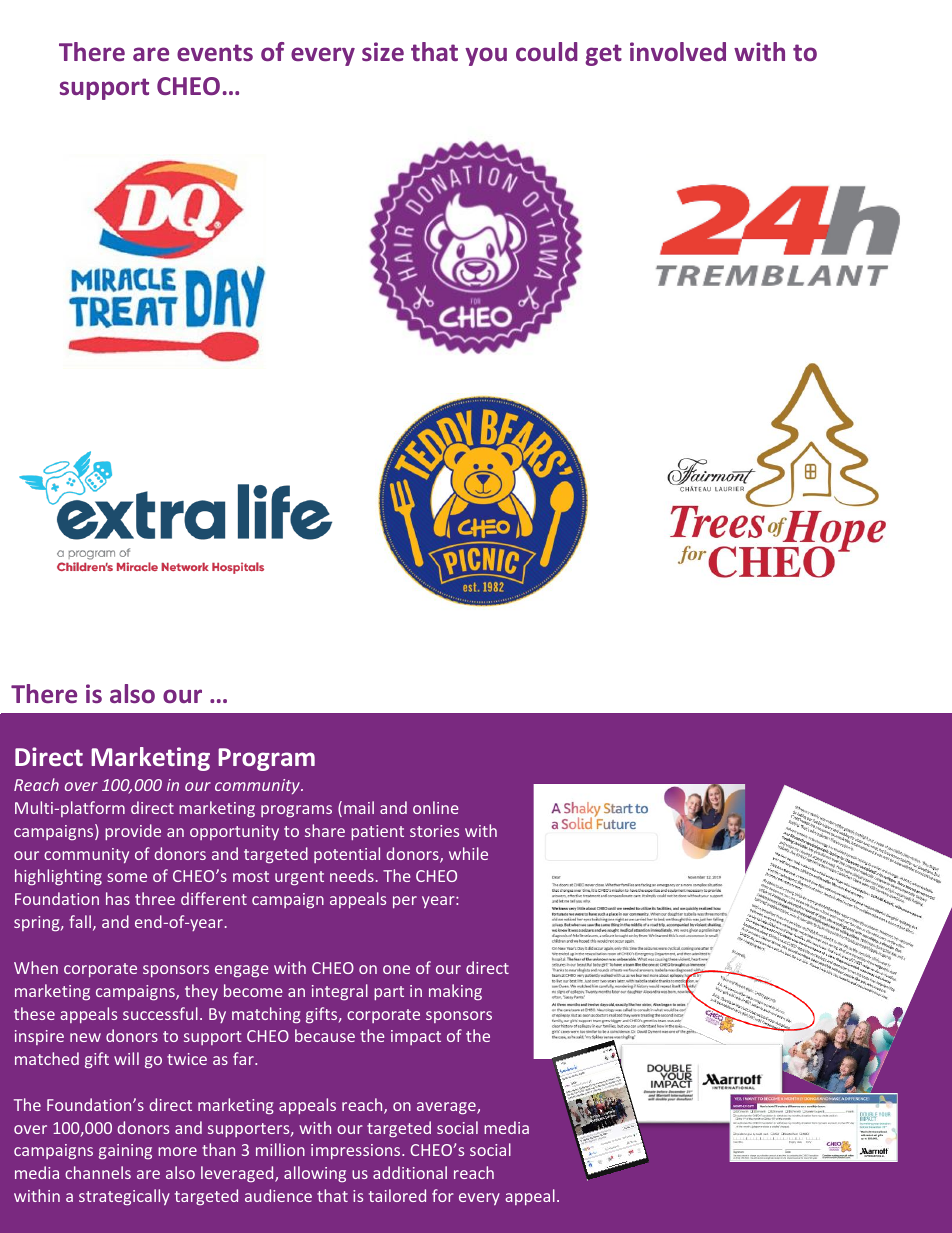  Describe the element at coordinates (383, 51) in the image. I see `size` at that location.
